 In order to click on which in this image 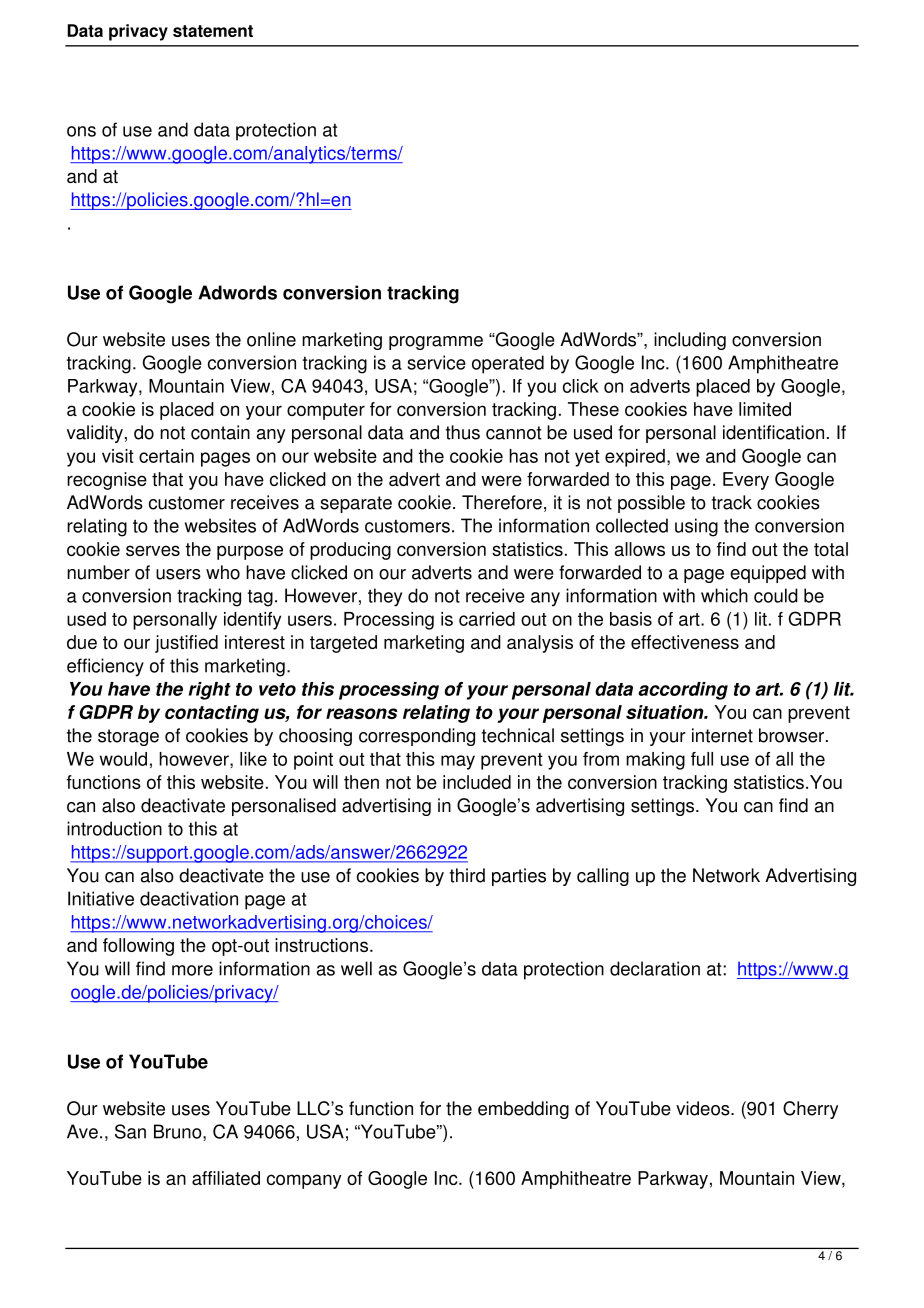, I will do `click(724, 595)`.
